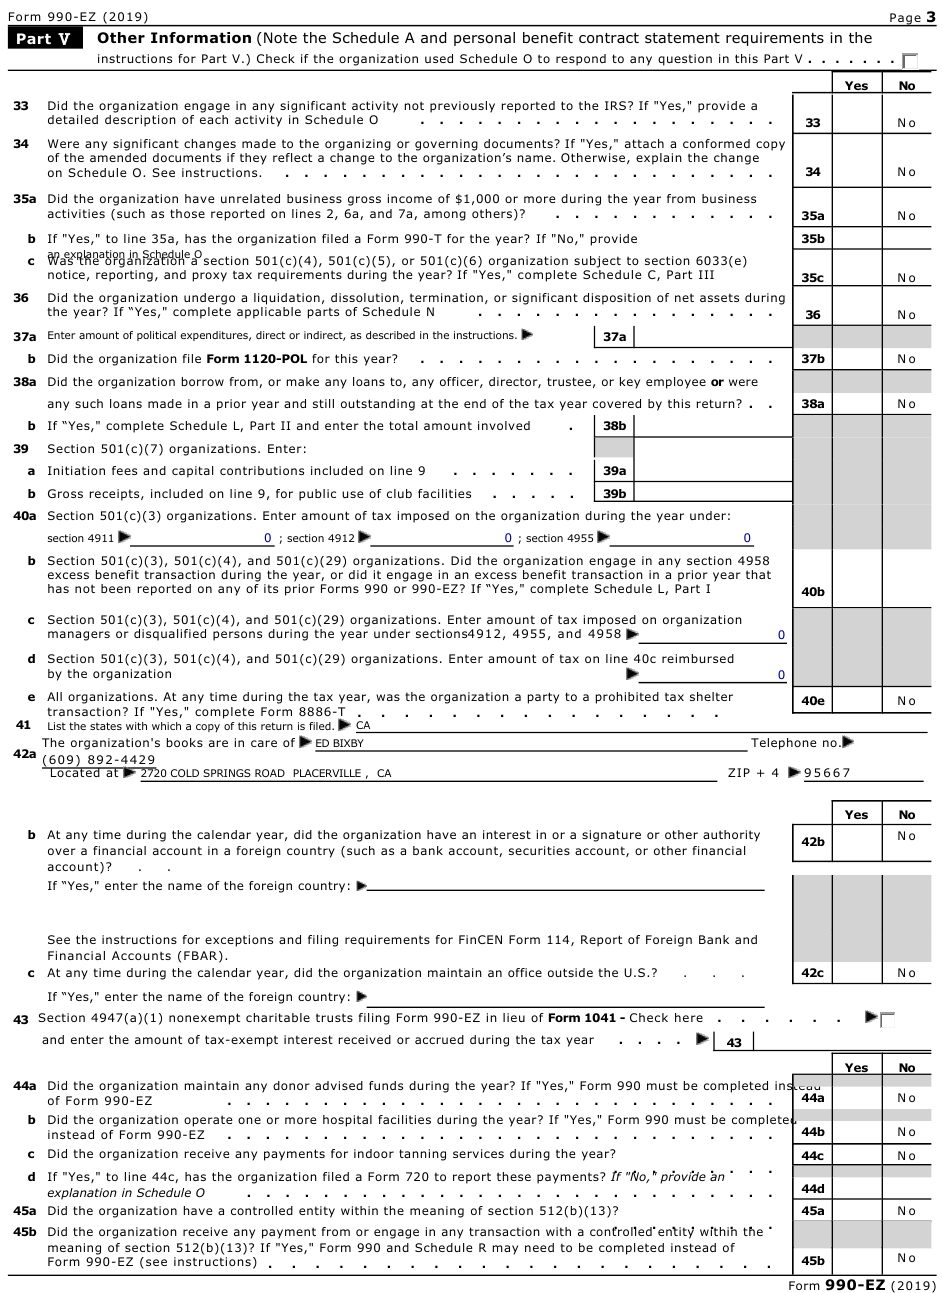  I want to click on disqualified, so click(170, 635).
